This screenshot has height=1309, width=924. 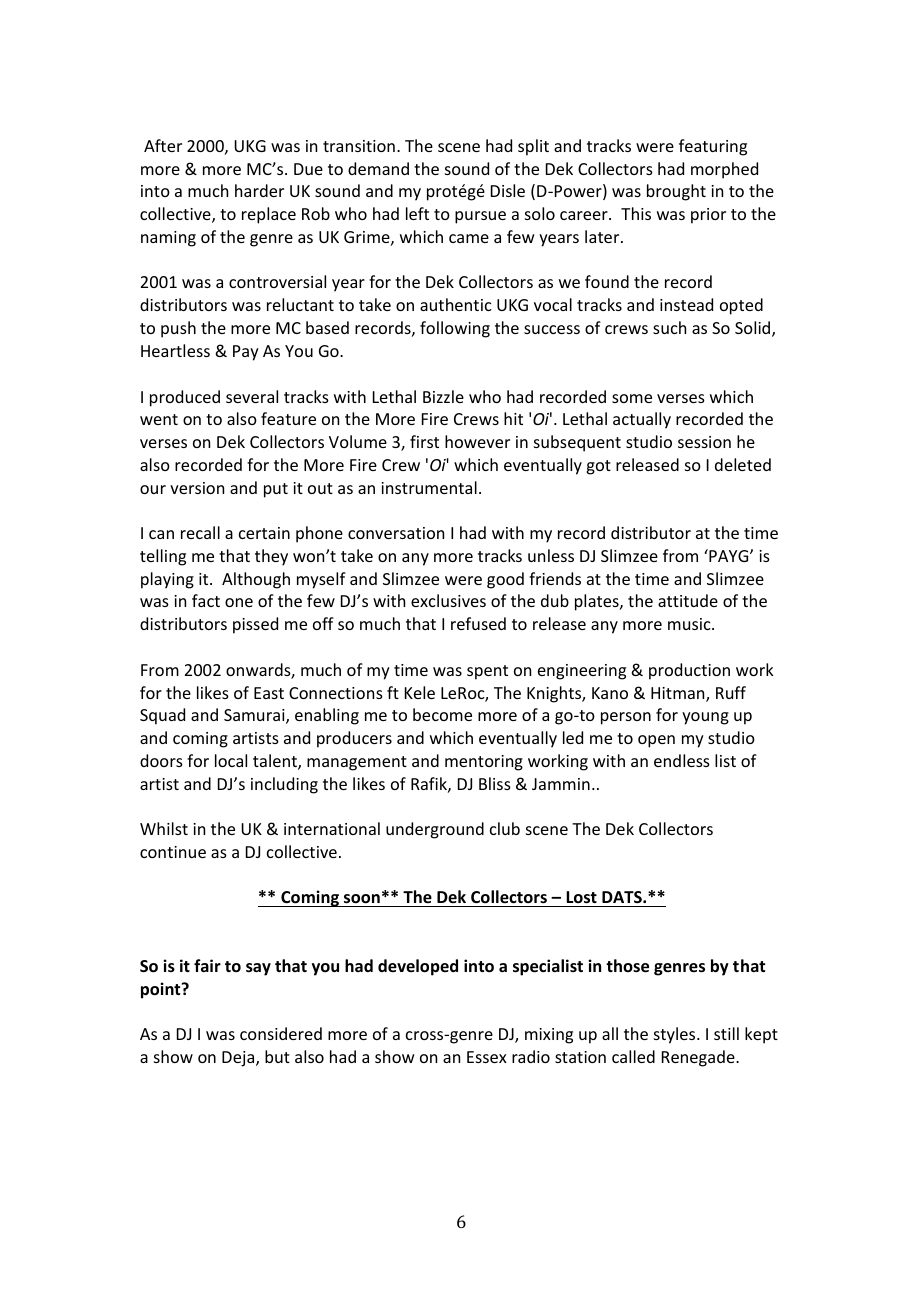 What do you see at coordinates (676, 192) in the screenshot?
I see `brought` at bounding box center [676, 192].
